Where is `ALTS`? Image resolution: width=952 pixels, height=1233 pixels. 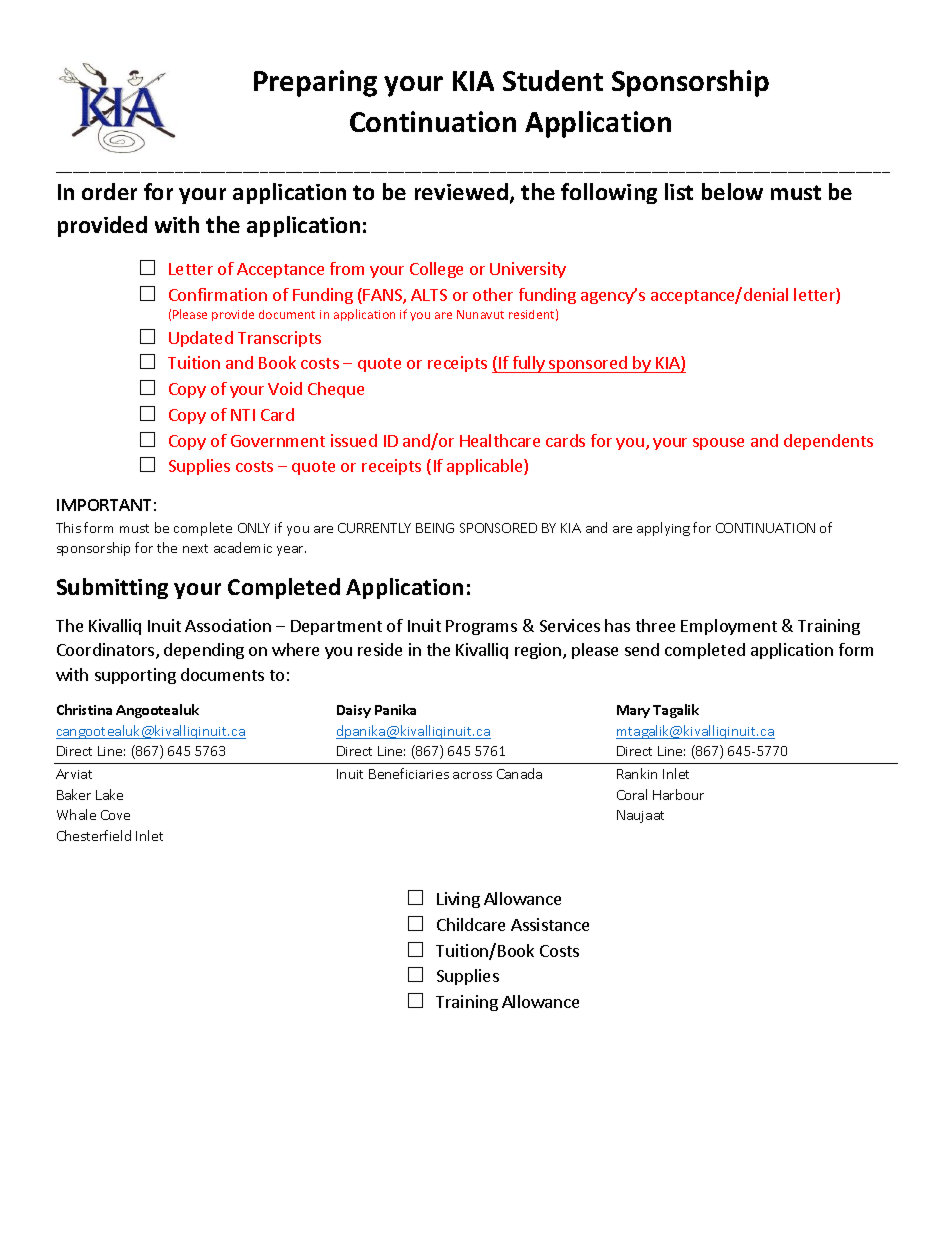
ALTS is located at coordinates (429, 295).
